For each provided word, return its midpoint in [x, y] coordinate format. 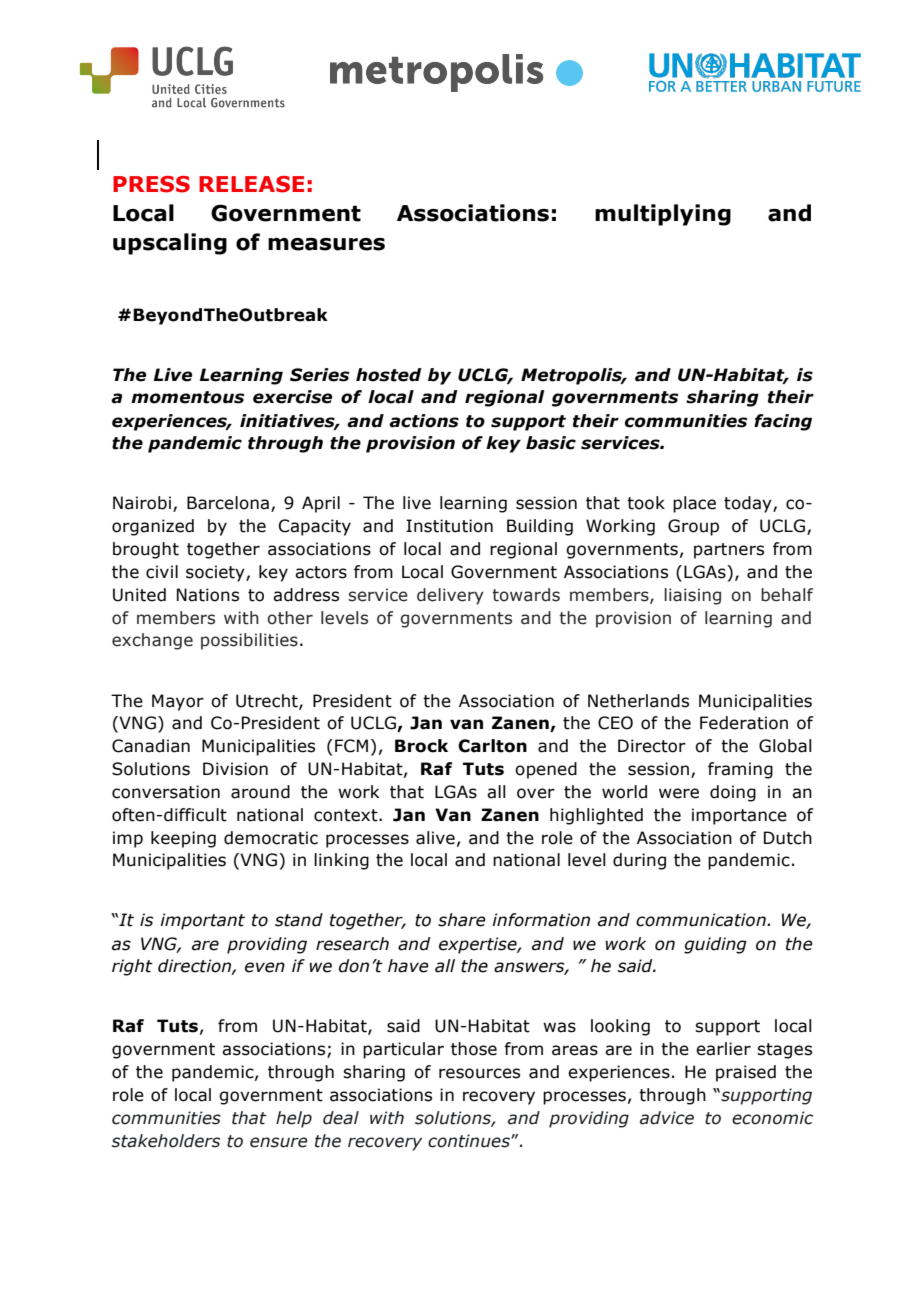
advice [667, 1118]
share [462, 920]
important [202, 921]
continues [470, 1141]
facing [783, 422]
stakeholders [166, 1141]
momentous [188, 397]
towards [526, 595]
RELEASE [251, 184]
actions [424, 421]
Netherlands [638, 701]
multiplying [663, 215]
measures [326, 244]
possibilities [249, 641]
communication [702, 920]
